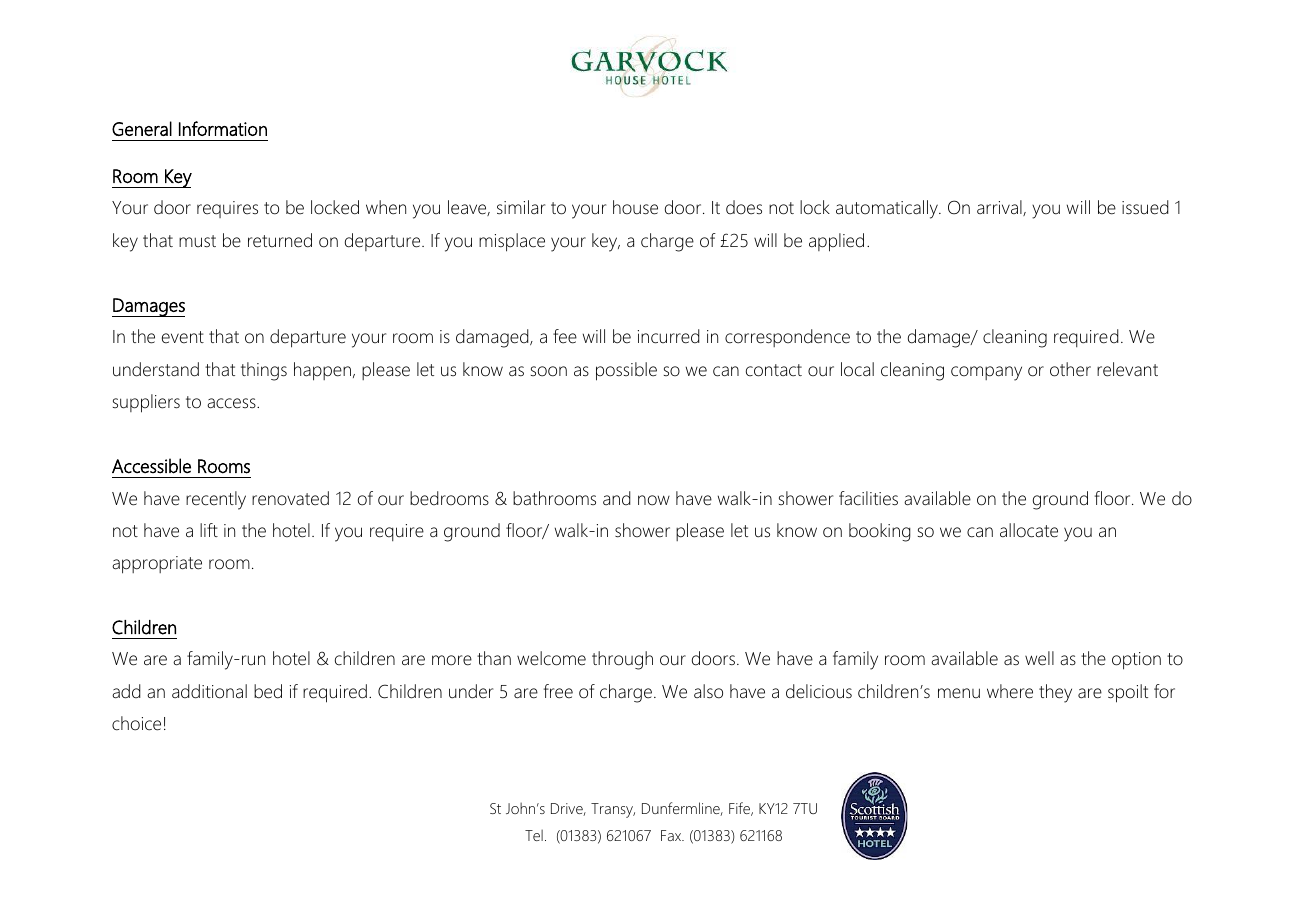 The width and height of the document is (1308, 924). I want to click on possible, so click(626, 371).
